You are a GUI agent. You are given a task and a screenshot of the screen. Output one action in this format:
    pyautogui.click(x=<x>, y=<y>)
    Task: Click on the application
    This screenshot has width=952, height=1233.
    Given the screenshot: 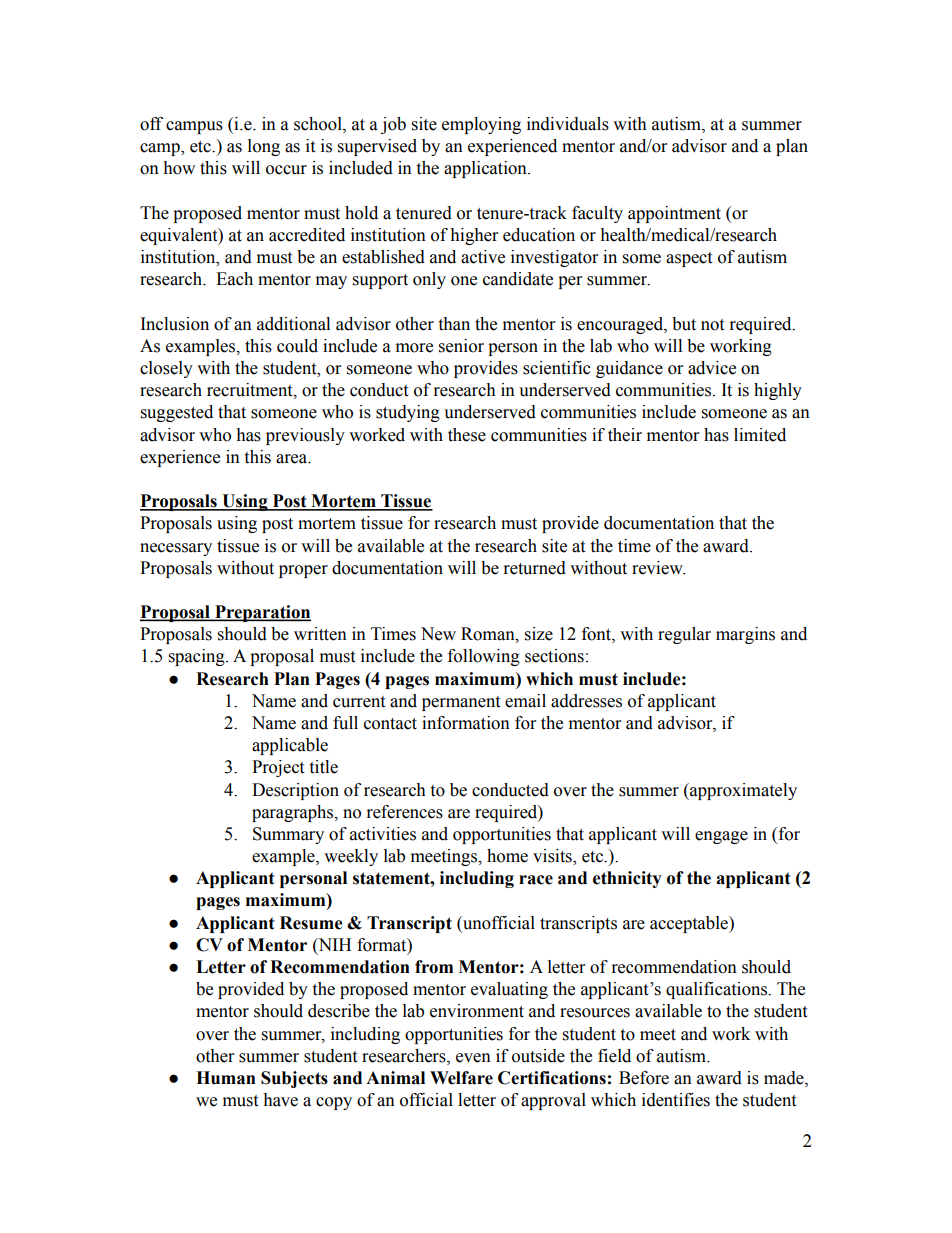 What is the action you would take?
    pyautogui.click(x=486, y=169)
